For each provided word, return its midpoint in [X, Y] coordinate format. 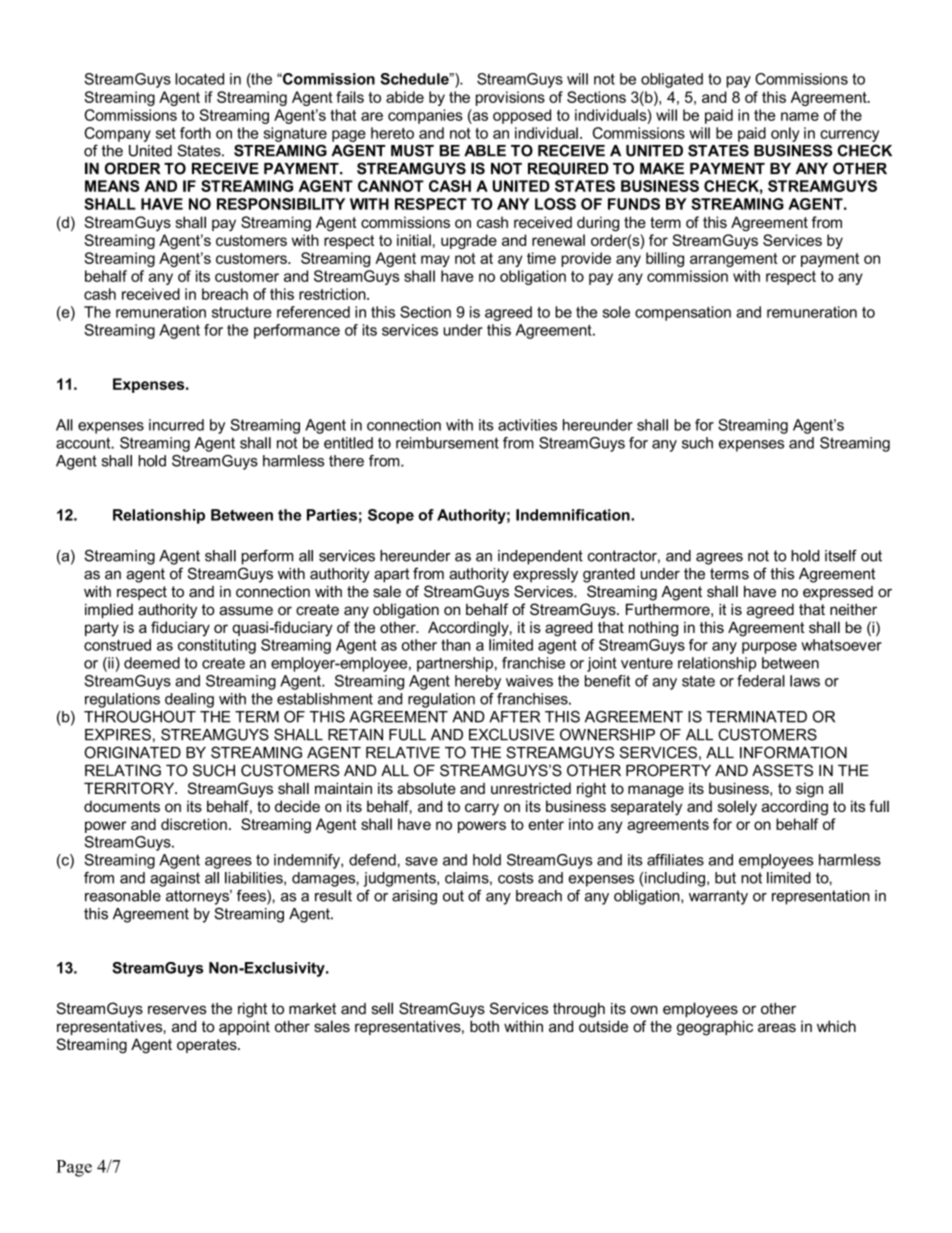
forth [195, 133]
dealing [189, 700]
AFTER [514, 717]
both [484, 1026]
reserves [177, 1010]
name [800, 116]
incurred [176, 425]
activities [527, 425]
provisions [510, 98]
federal [761, 681]
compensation [683, 313]
